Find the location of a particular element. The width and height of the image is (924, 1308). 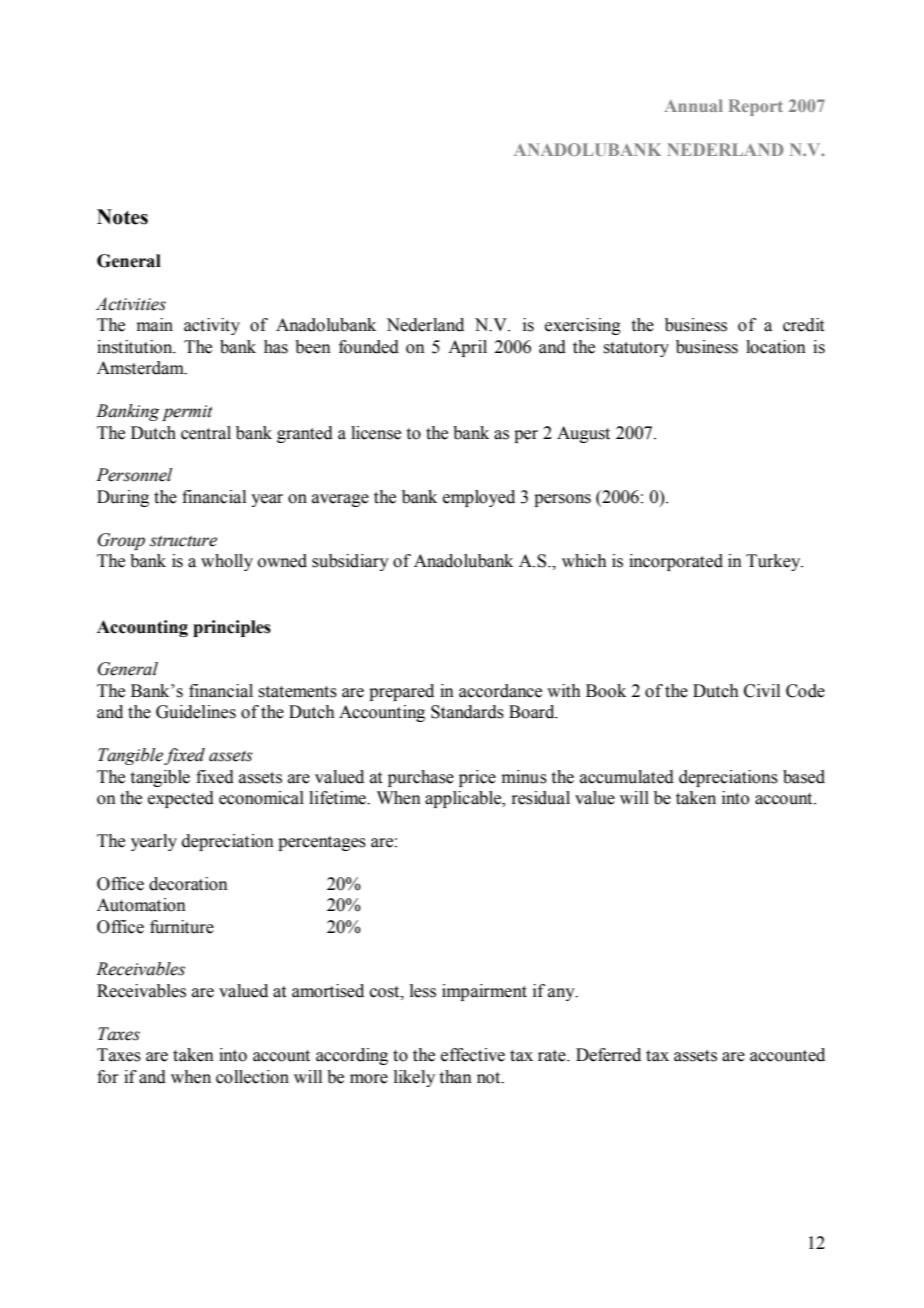

applicable is located at coordinates (464, 799).
